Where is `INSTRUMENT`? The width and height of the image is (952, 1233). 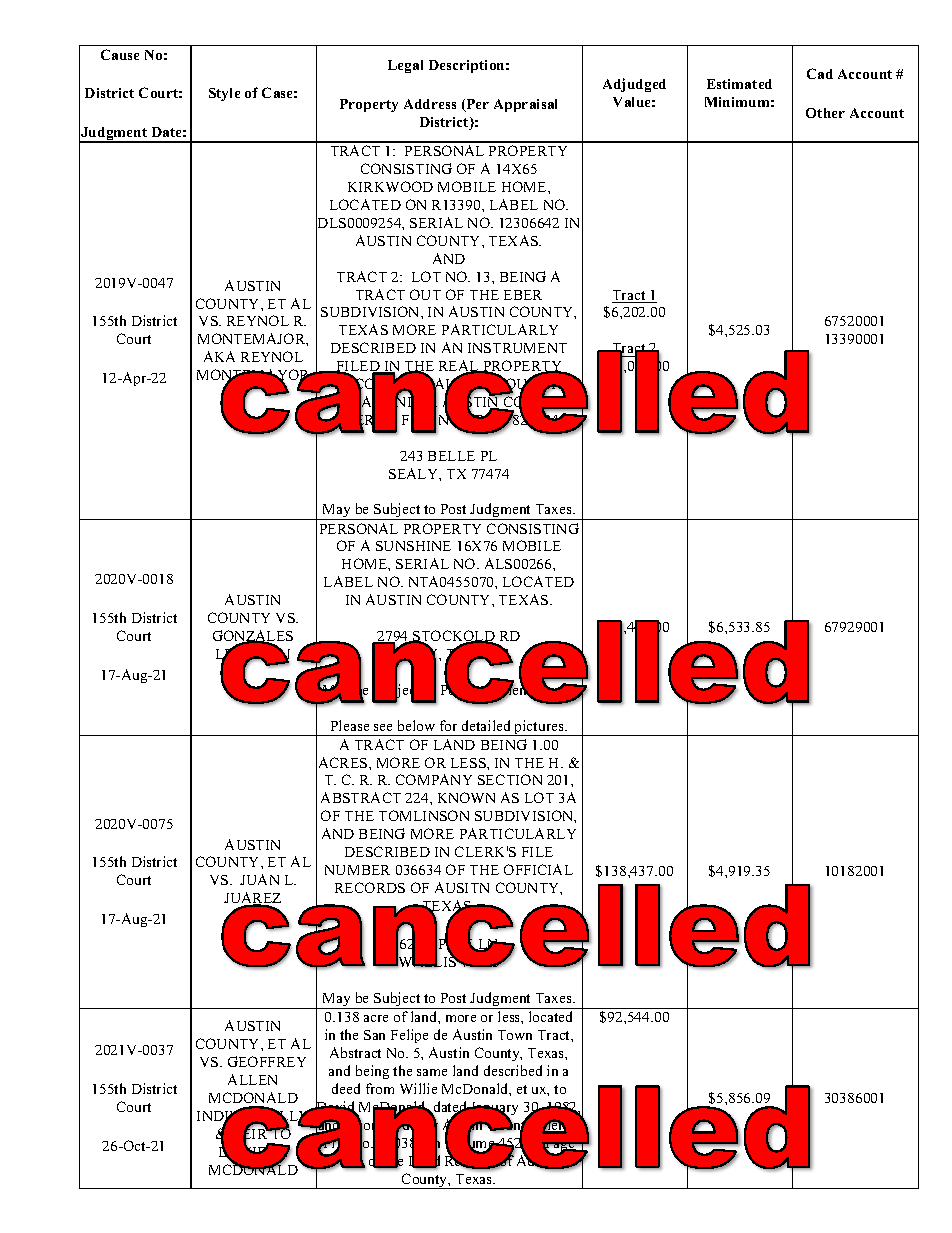
INSTRUMENT is located at coordinates (517, 348).
